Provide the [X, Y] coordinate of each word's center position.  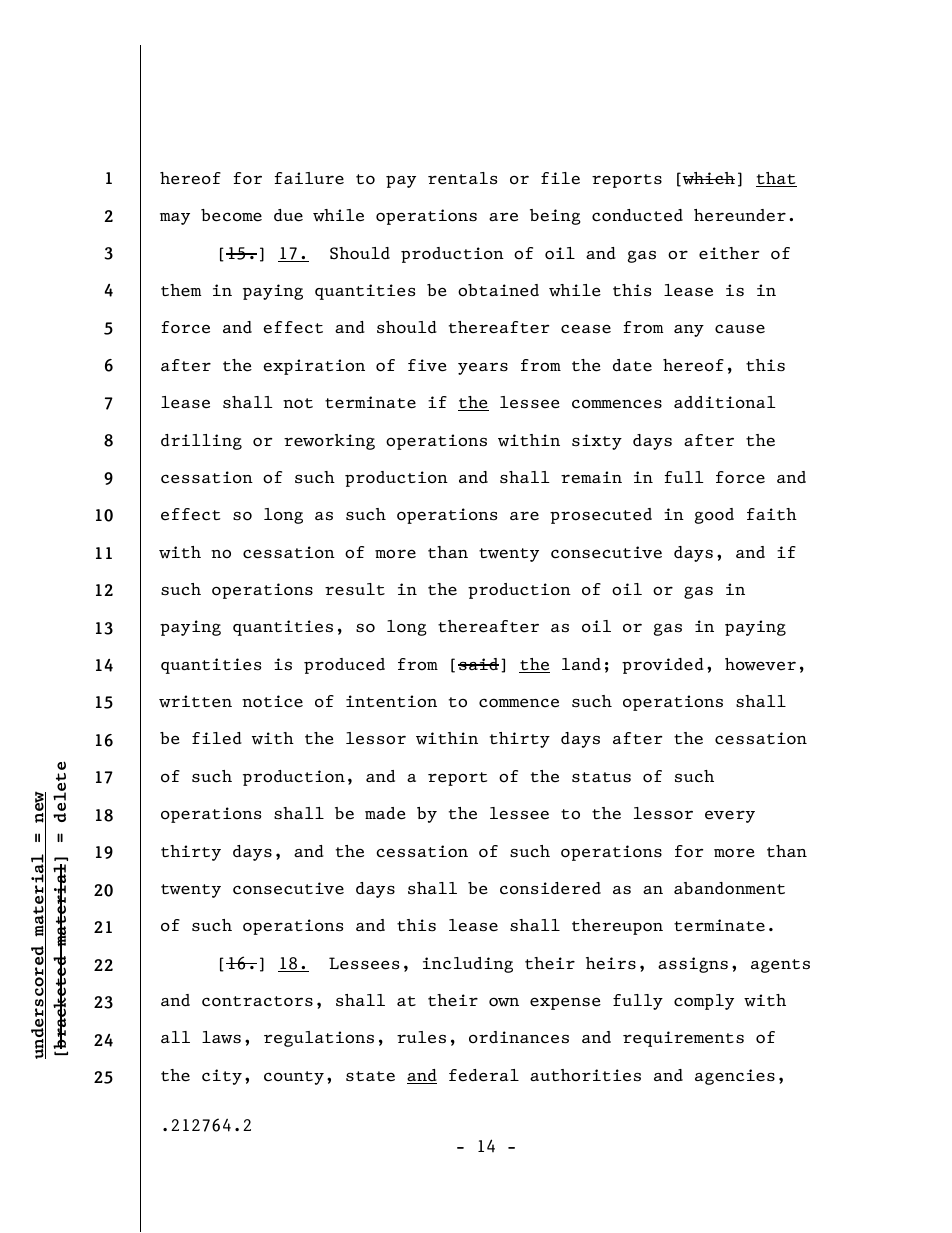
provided [663, 666]
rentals [462, 178]
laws [221, 1037]
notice [272, 701]
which [707, 179]
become [231, 215]
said [478, 664]
